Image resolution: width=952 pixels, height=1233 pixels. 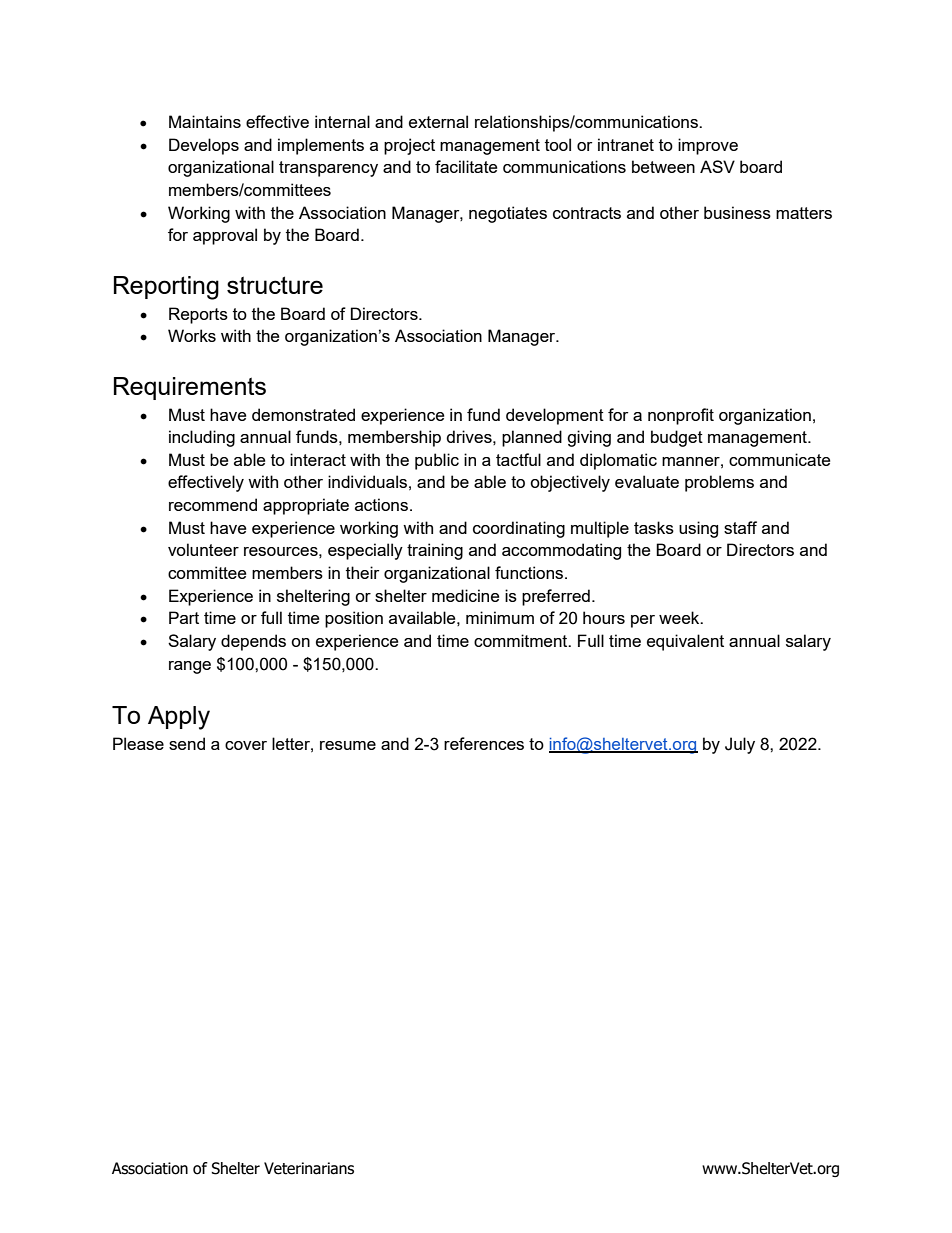 What do you see at coordinates (708, 146) in the screenshot?
I see `improve` at bounding box center [708, 146].
